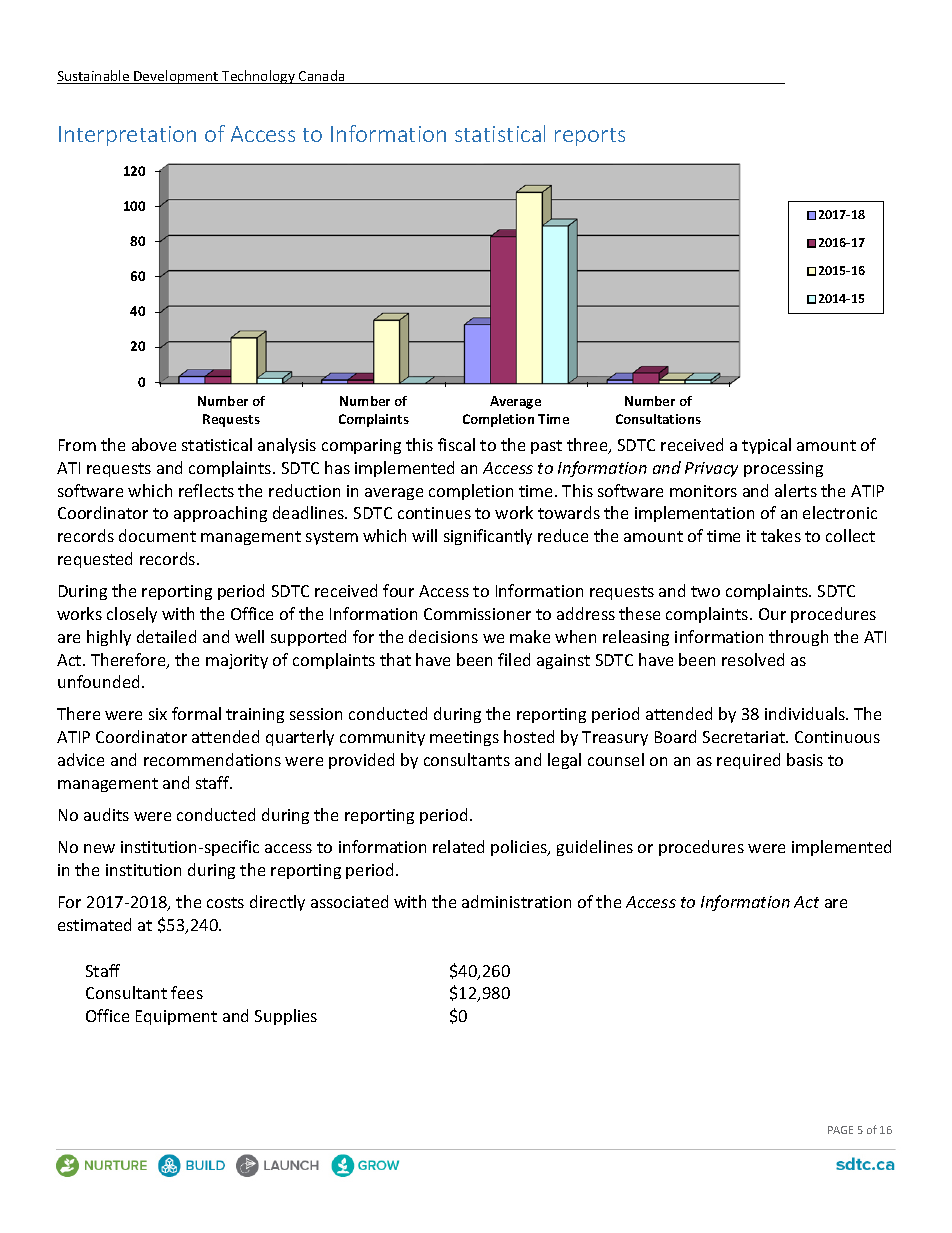  Describe the element at coordinates (212, 759) in the screenshot. I see `recommendations` at that location.
